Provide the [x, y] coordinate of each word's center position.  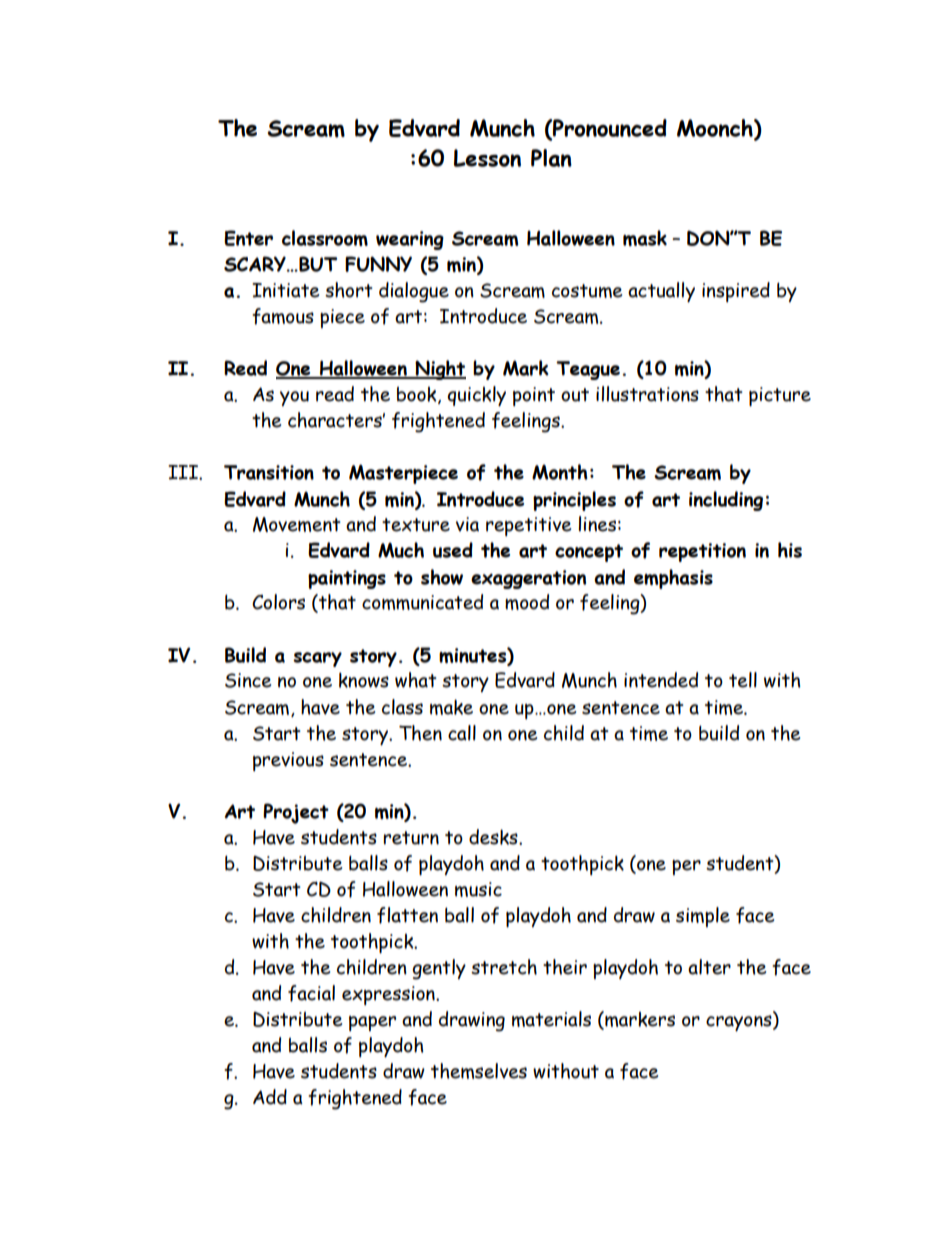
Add [270, 1097]
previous [288, 761]
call [462, 733]
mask [645, 238]
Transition [269, 472]
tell [743, 680]
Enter [248, 238]
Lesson [487, 158]
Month [560, 472]
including [726, 501]
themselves [479, 1071]
